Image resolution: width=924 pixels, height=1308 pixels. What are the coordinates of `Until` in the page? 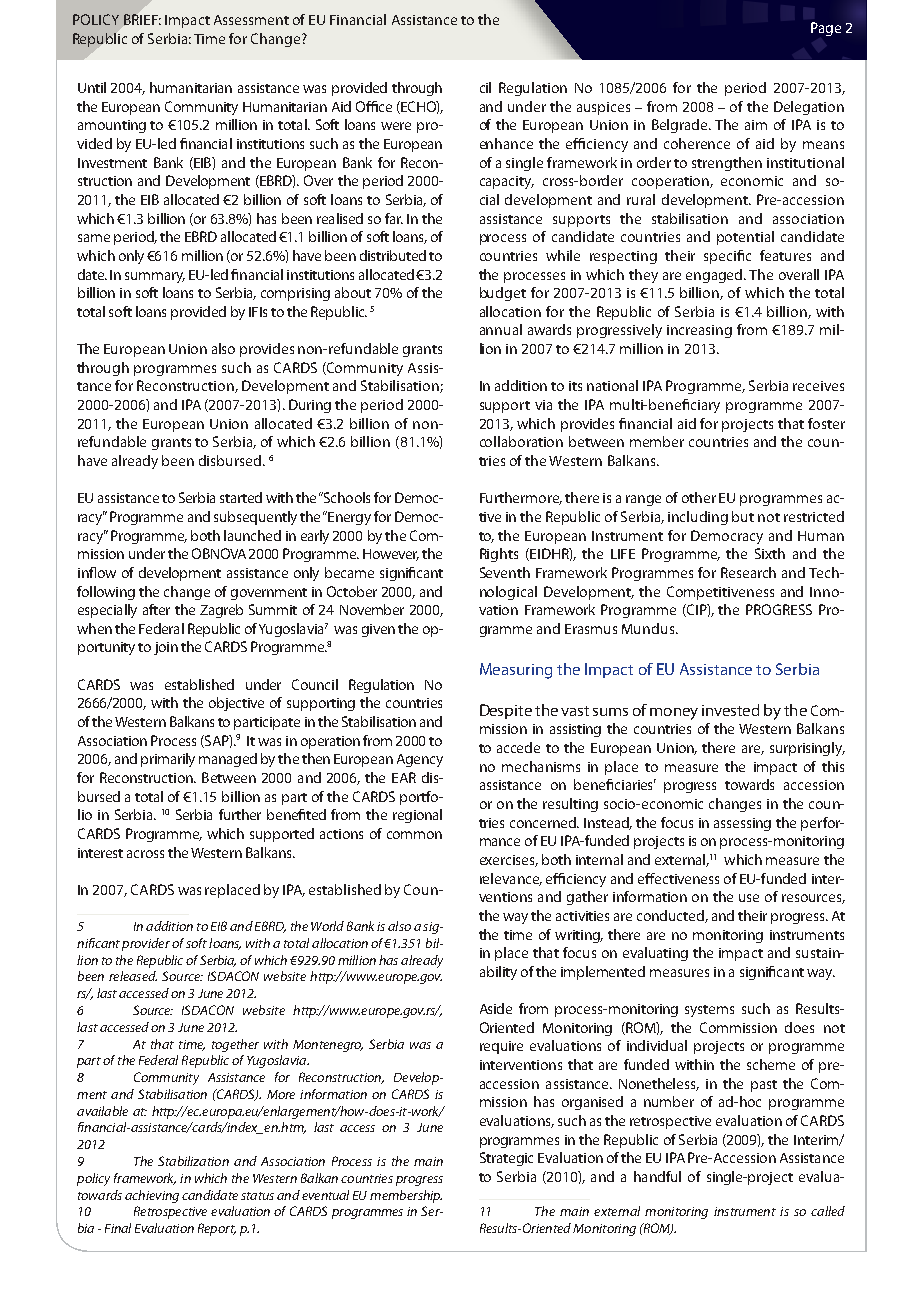 It's located at (92, 87).
